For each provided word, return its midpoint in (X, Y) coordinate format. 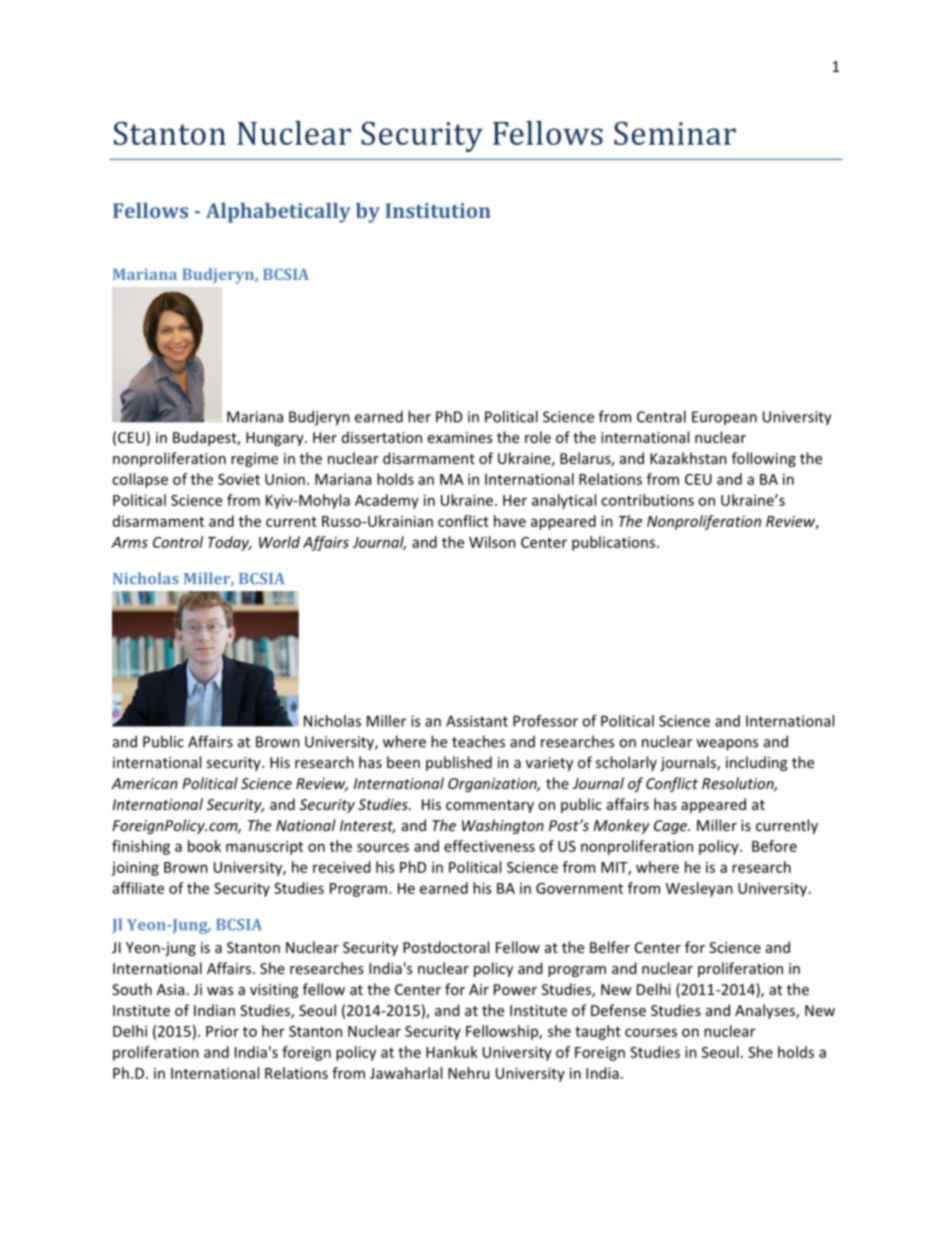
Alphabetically (278, 213)
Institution (438, 210)
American (144, 783)
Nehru (468, 1073)
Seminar (675, 133)
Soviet (239, 479)
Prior (222, 1031)
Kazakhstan (688, 458)
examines (460, 437)
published (459, 763)
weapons (727, 745)
